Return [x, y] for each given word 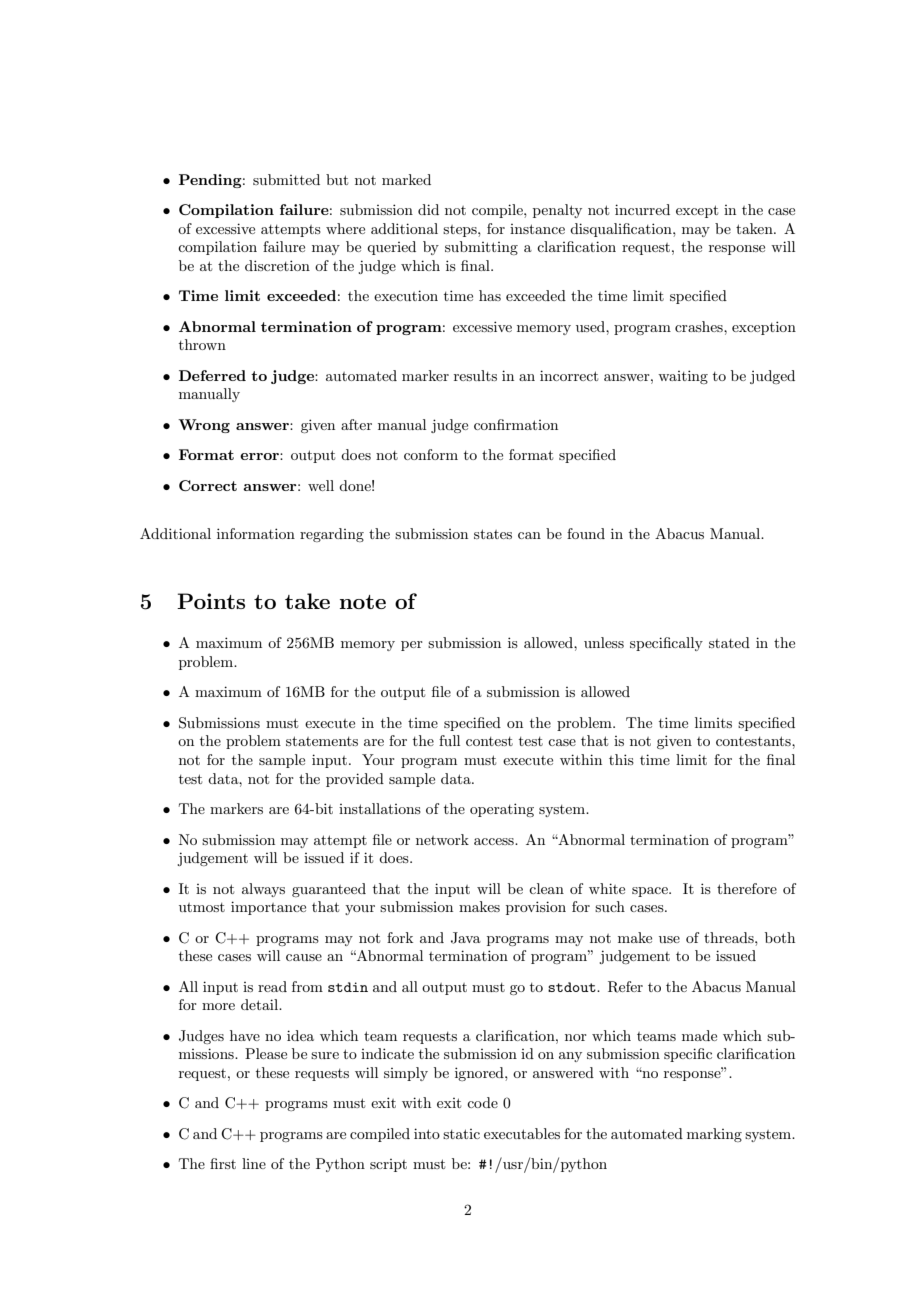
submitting [481, 248]
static [461, 1134]
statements [322, 741]
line [254, 1163]
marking [714, 1135]
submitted [286, 179]
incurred [642, 209]
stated [729, 642]
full [449, 740]
